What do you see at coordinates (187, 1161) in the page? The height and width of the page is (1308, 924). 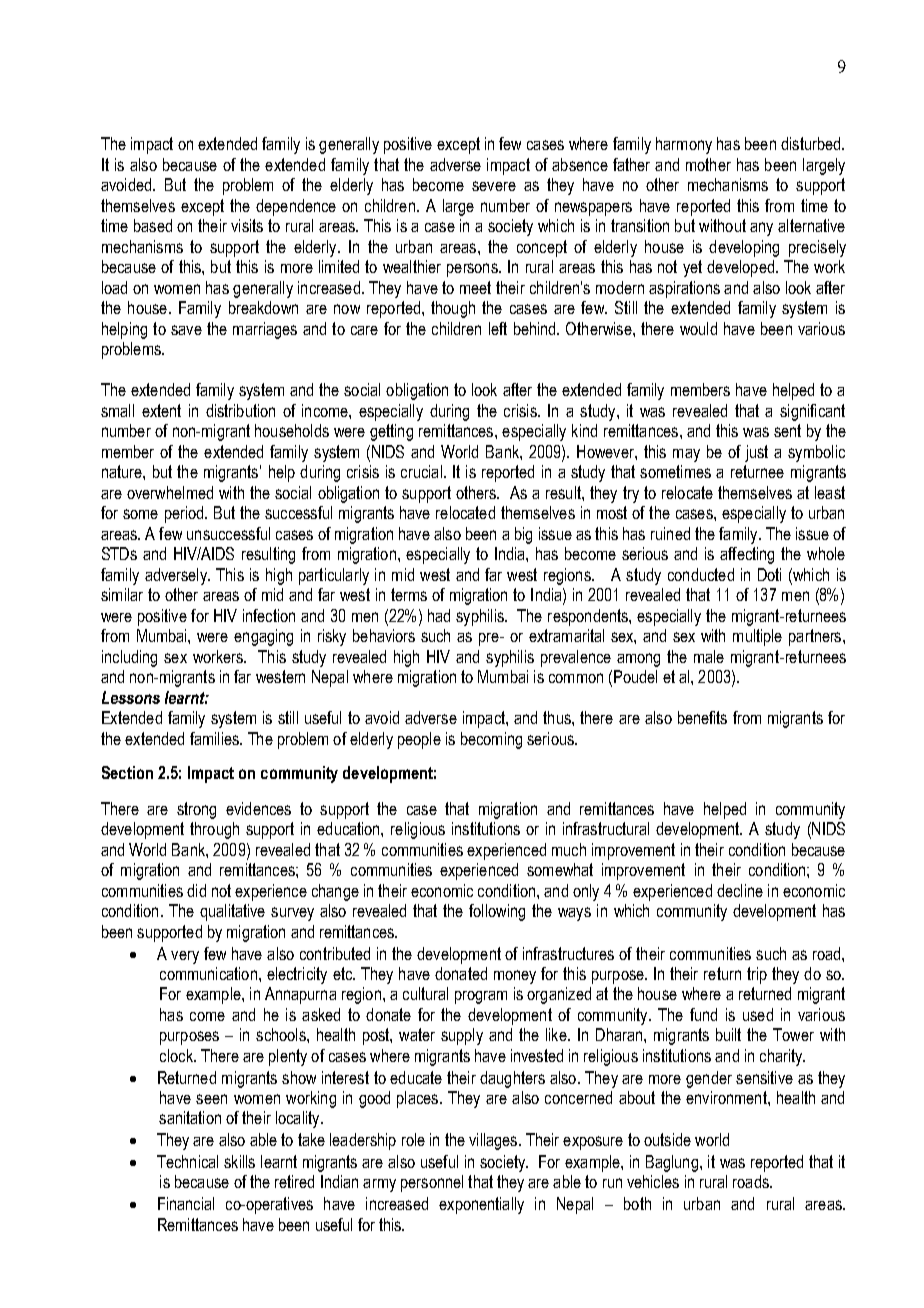 I see `Technical` at bounding box center [187, 1161].
